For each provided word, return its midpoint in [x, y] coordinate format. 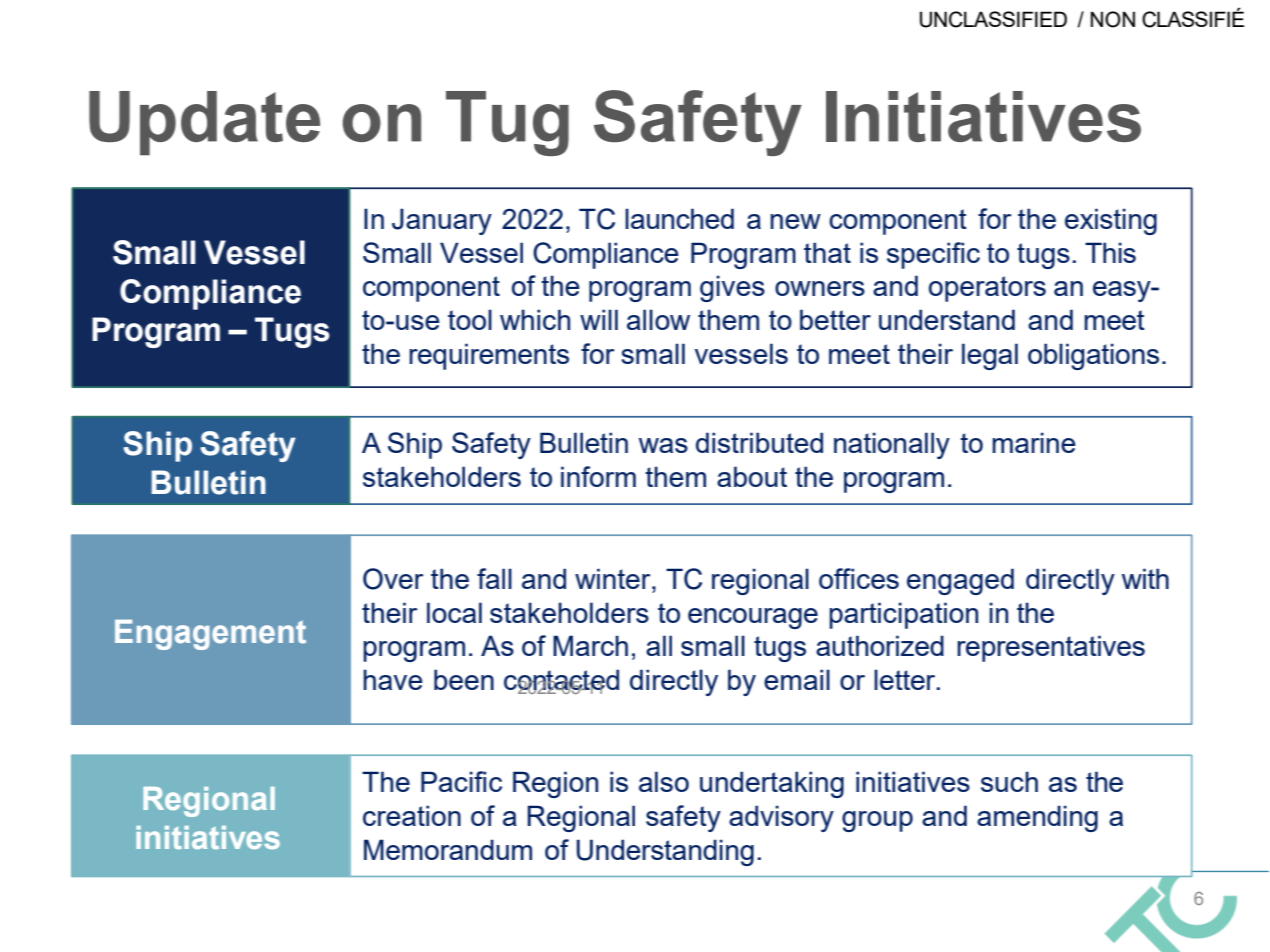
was [663, 445]
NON [1113, 19]
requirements [489, 356]
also [664, 781]
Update [204, 123]
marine [1034, 442]
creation [412, 815]
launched [679, 218]
